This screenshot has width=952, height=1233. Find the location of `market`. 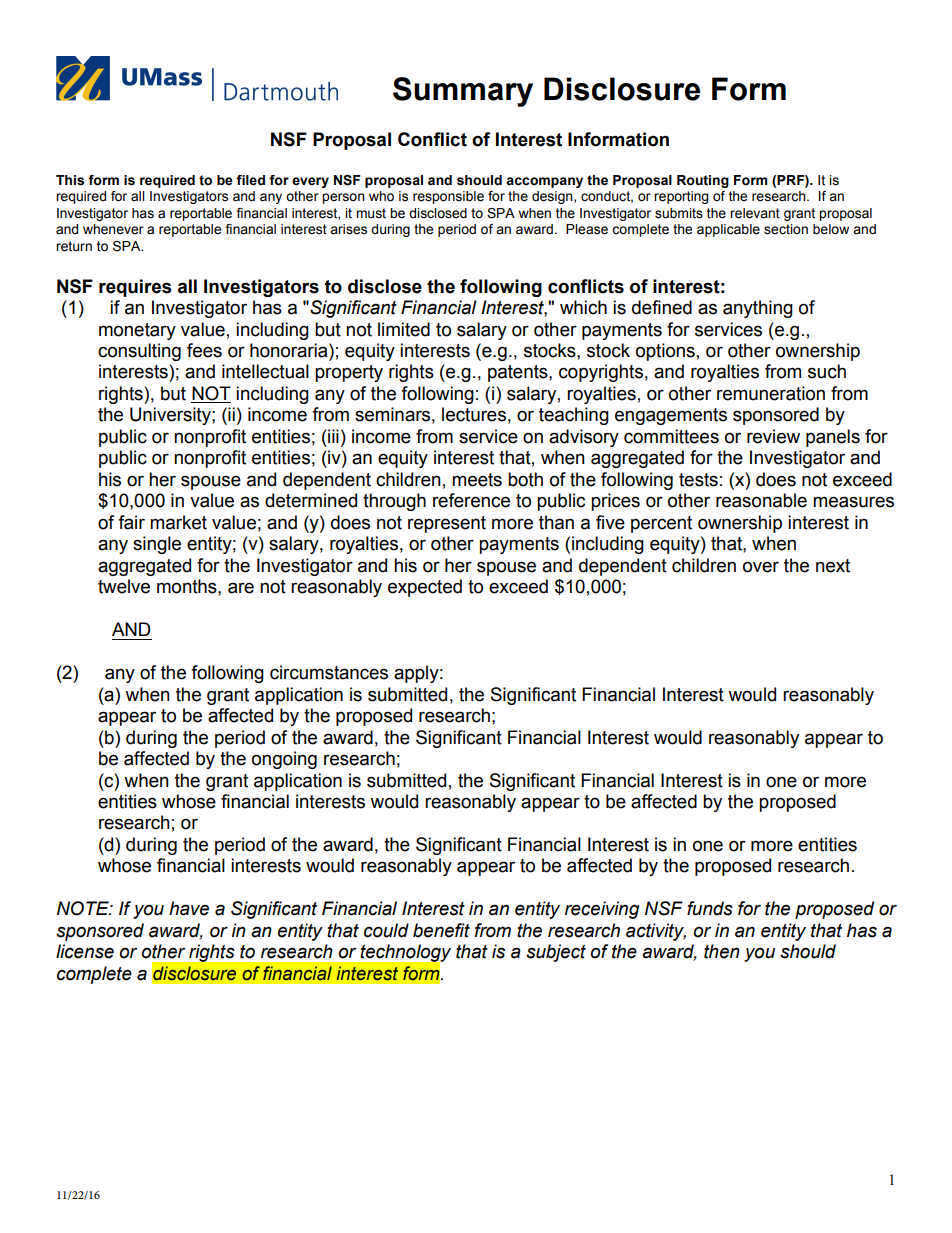

market is located at coordinates (178, 522).
